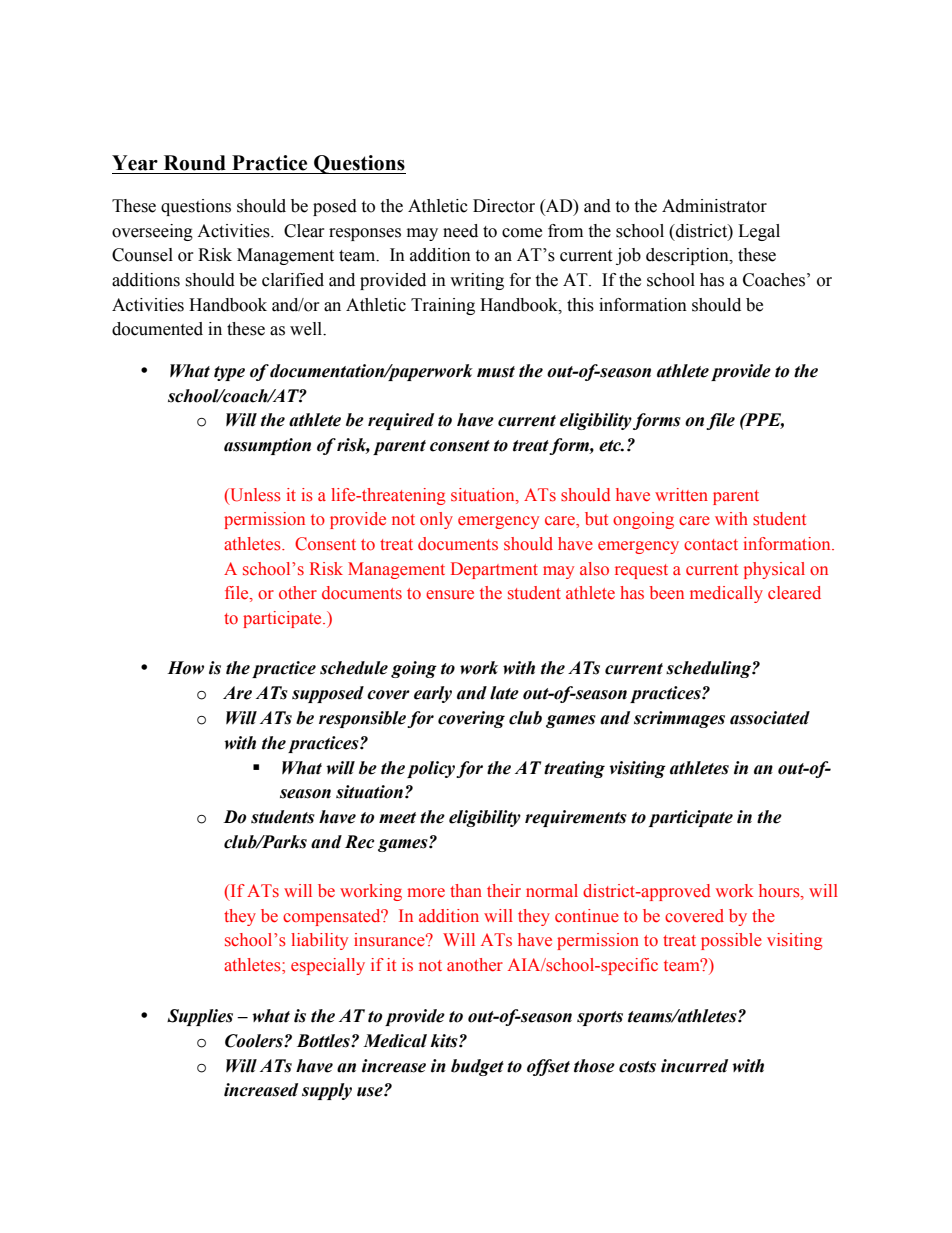  What do you see at coordinates (611, 446) in the screenshot?
I see `etc` at bounding box center [611, 446].
